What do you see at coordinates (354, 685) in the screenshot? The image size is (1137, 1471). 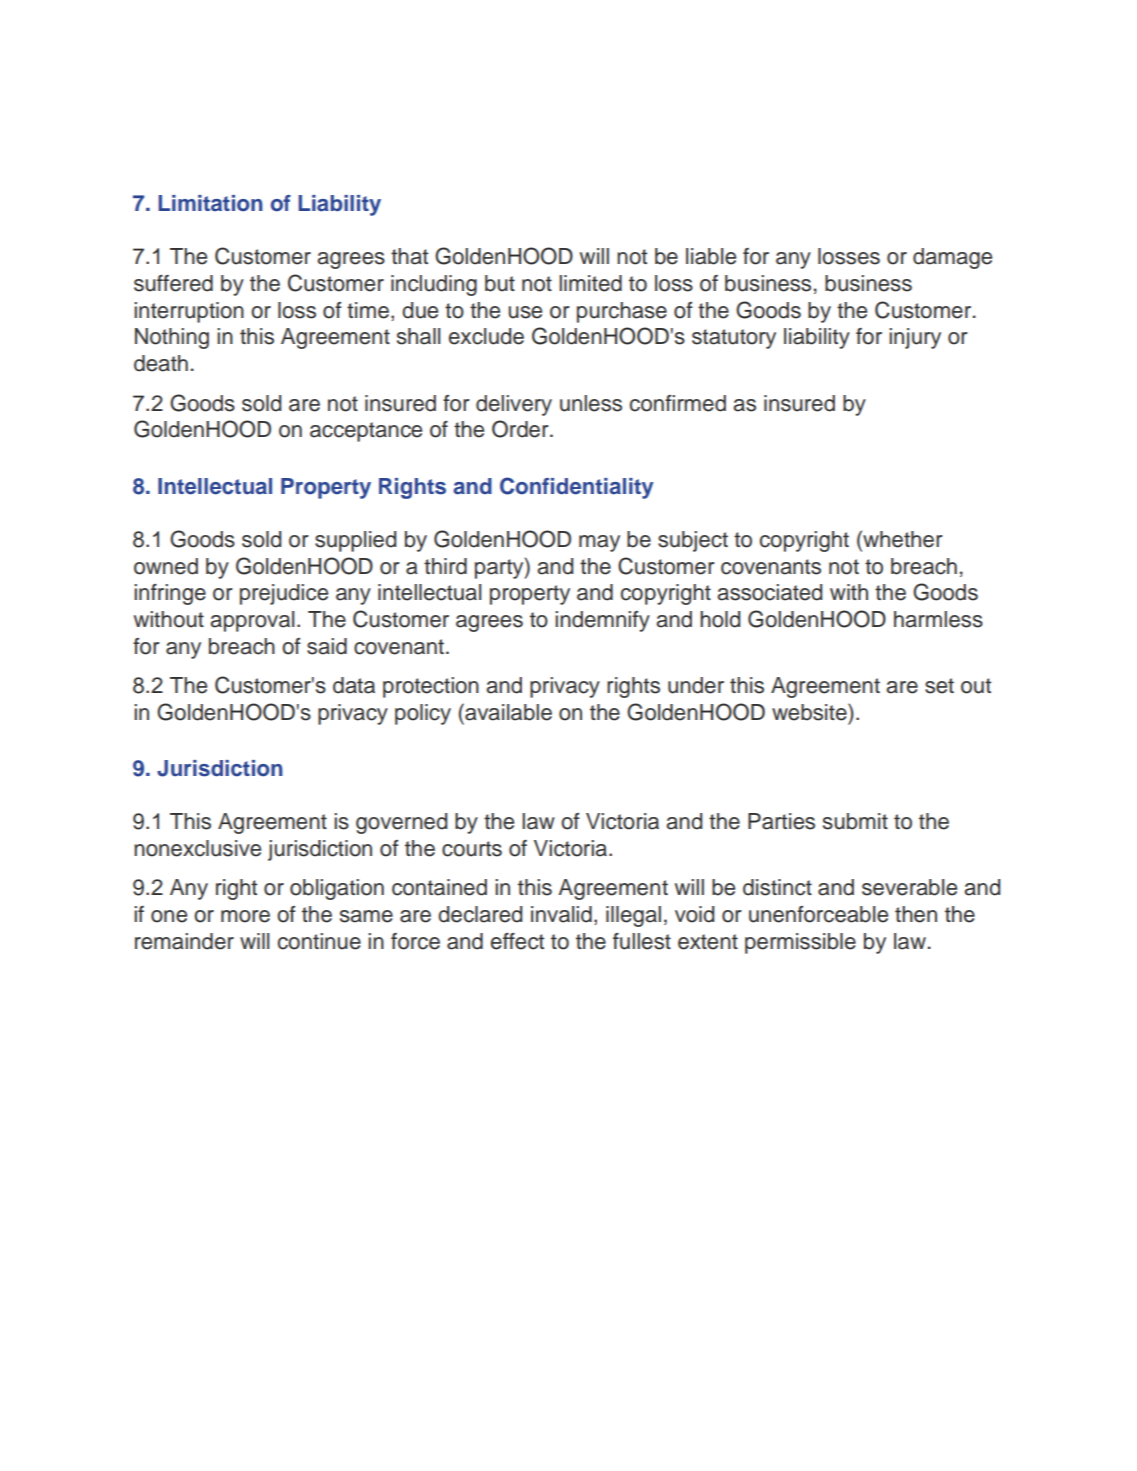 I see `data` at bounding box center [354, 685].
